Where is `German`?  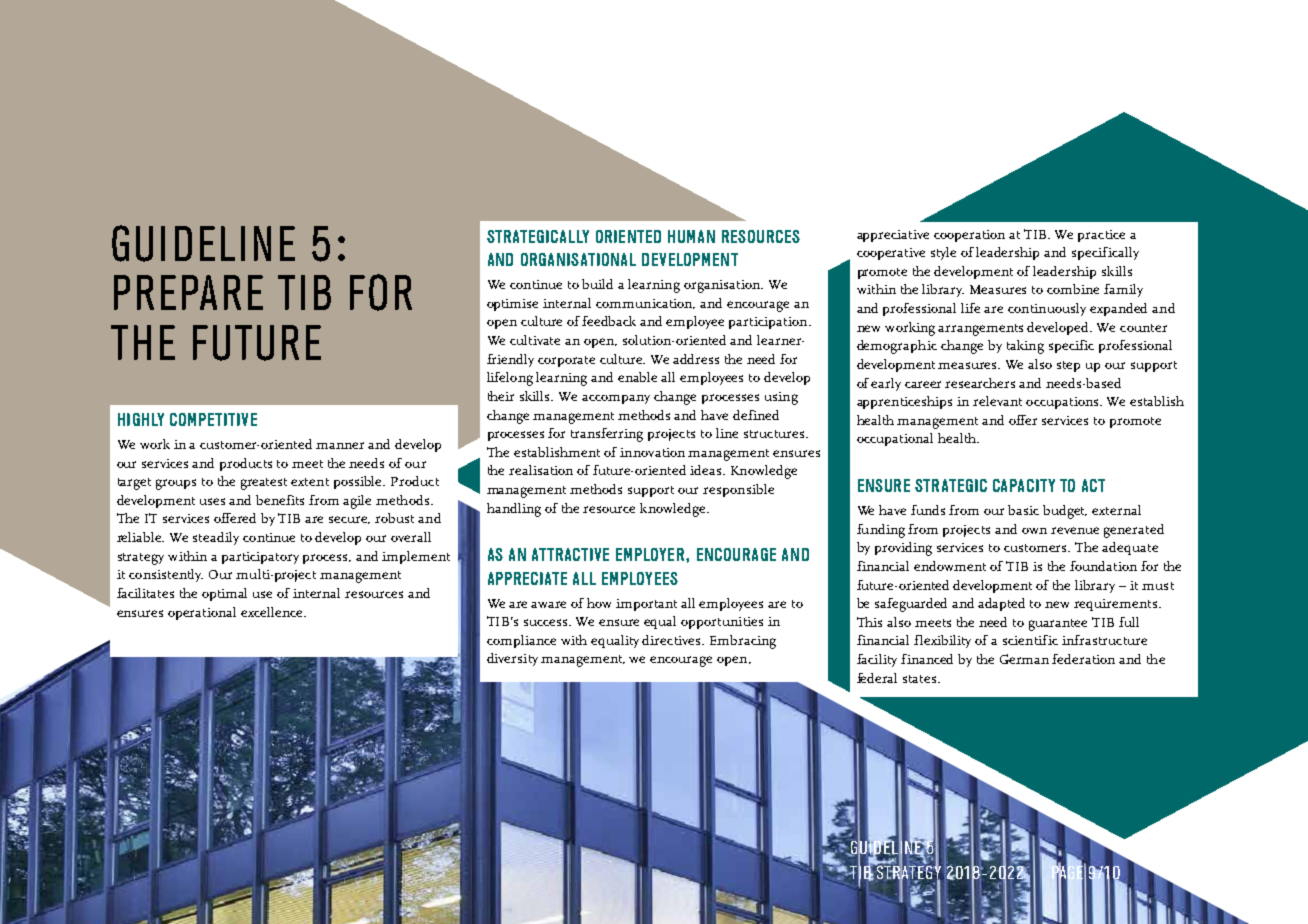
German is located at coordinates (1024, 659).
